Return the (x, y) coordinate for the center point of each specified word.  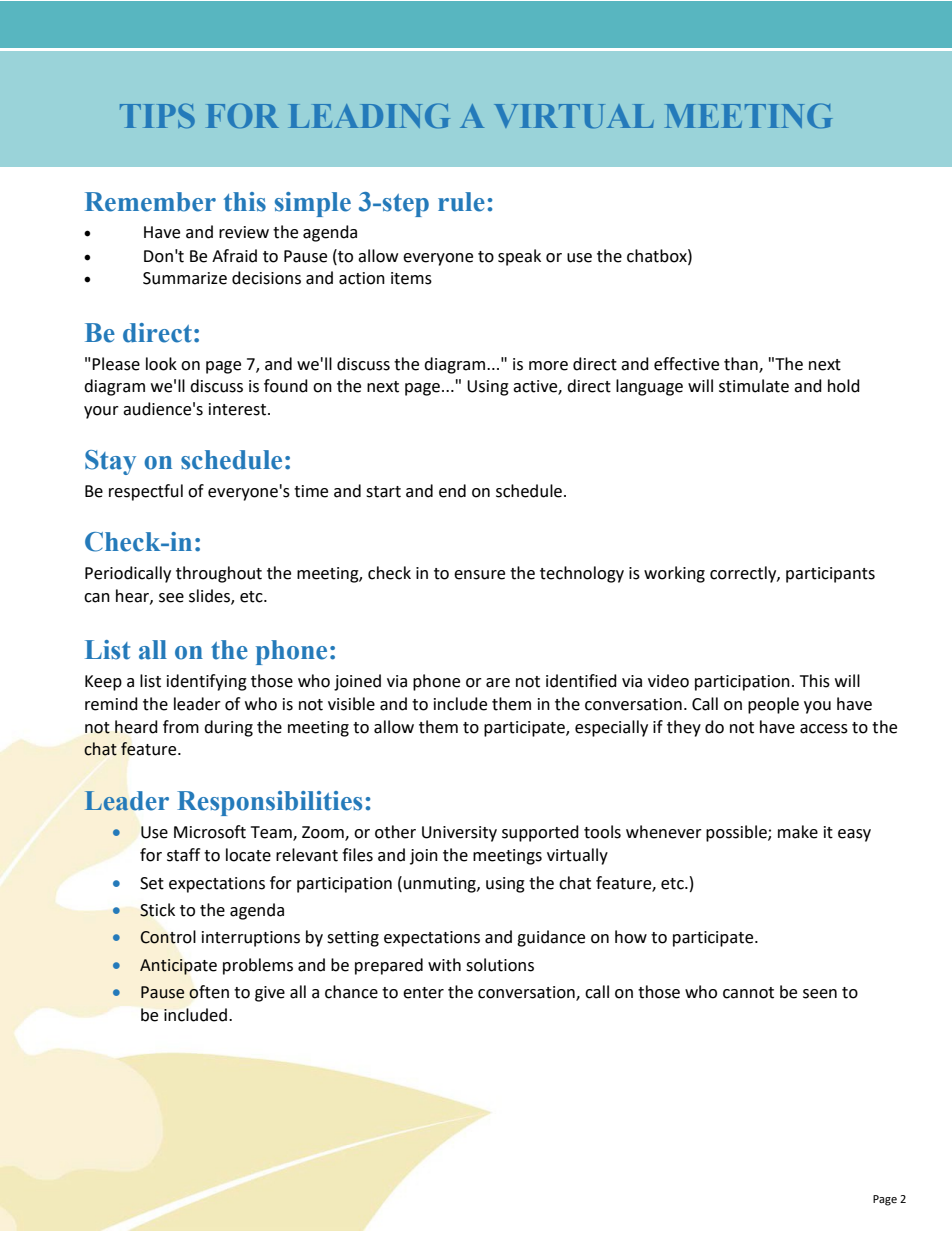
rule (461, 202)
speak (519, 257)
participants (830, 575)
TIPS (157, 115)
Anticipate (178, 967)
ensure (479, 575)
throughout (219, 574)
